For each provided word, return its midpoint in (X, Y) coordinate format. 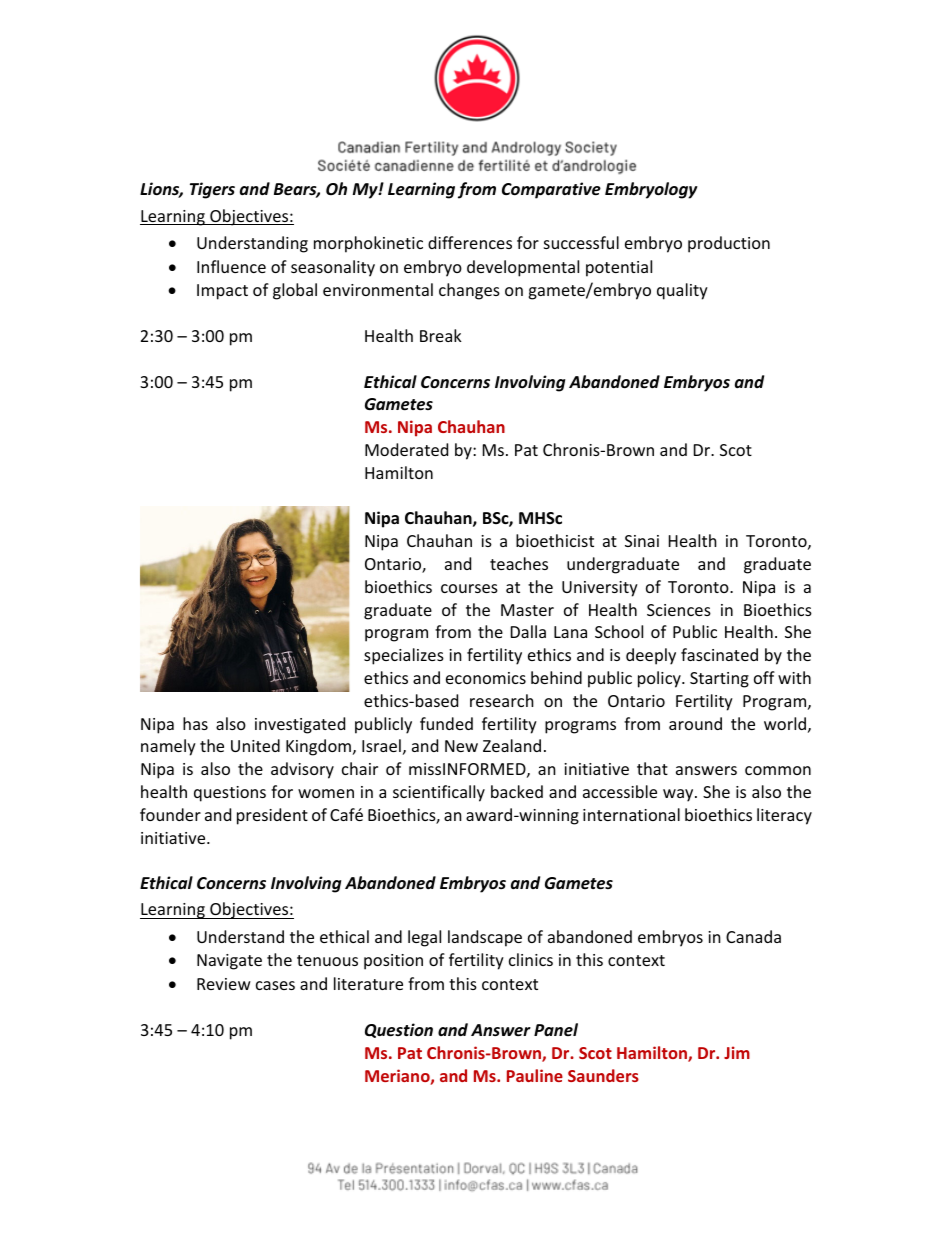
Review (224, 984)
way (679, 795)
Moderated (406, 449)
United (255, 745)
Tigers (212, 190)
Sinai (642, 541)
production (729, 244)
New (461, 746)
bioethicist (555, 540)
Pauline (535, 1075)
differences (470, 242)
